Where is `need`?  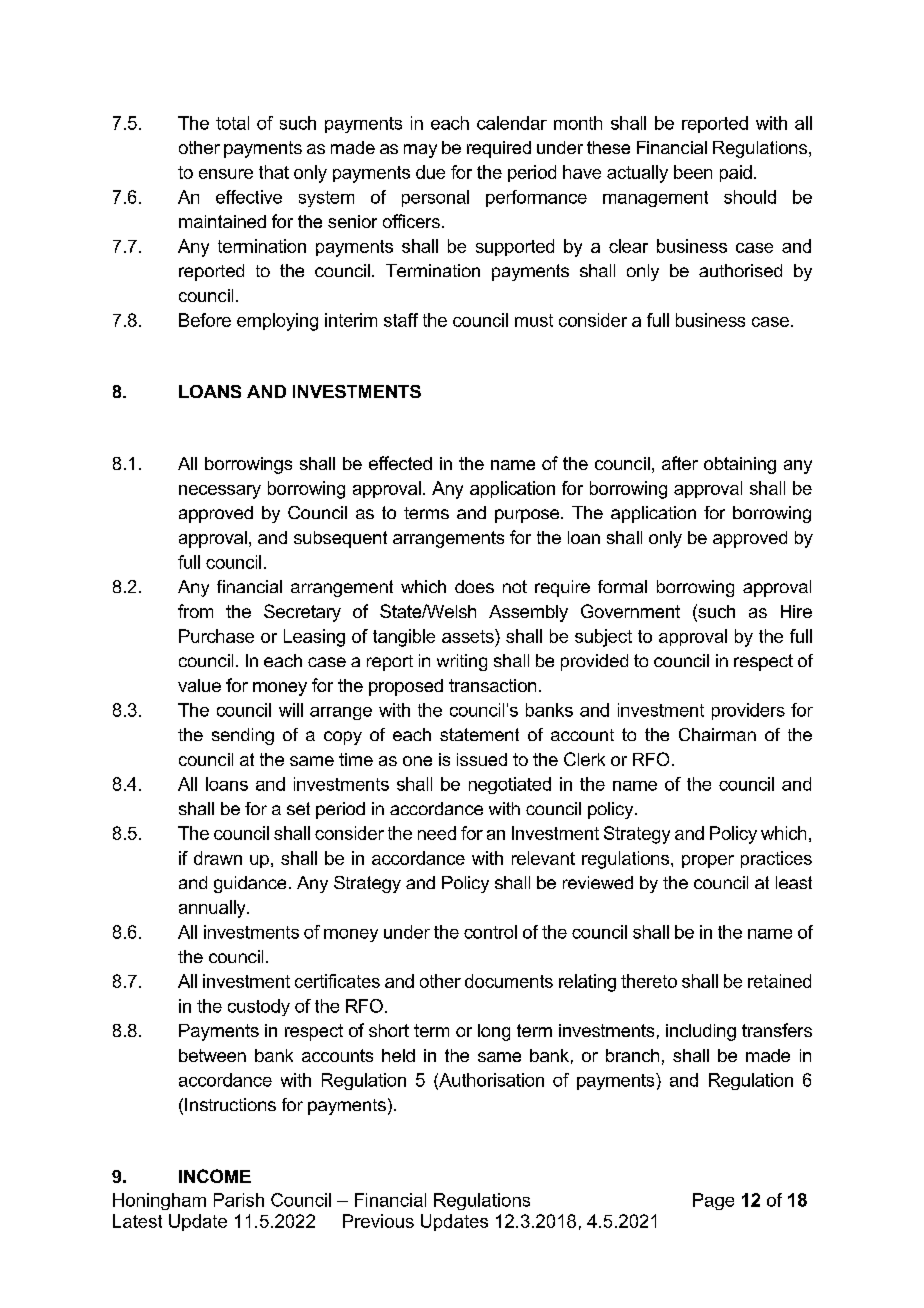 need is located at coordinates (437, 833).
